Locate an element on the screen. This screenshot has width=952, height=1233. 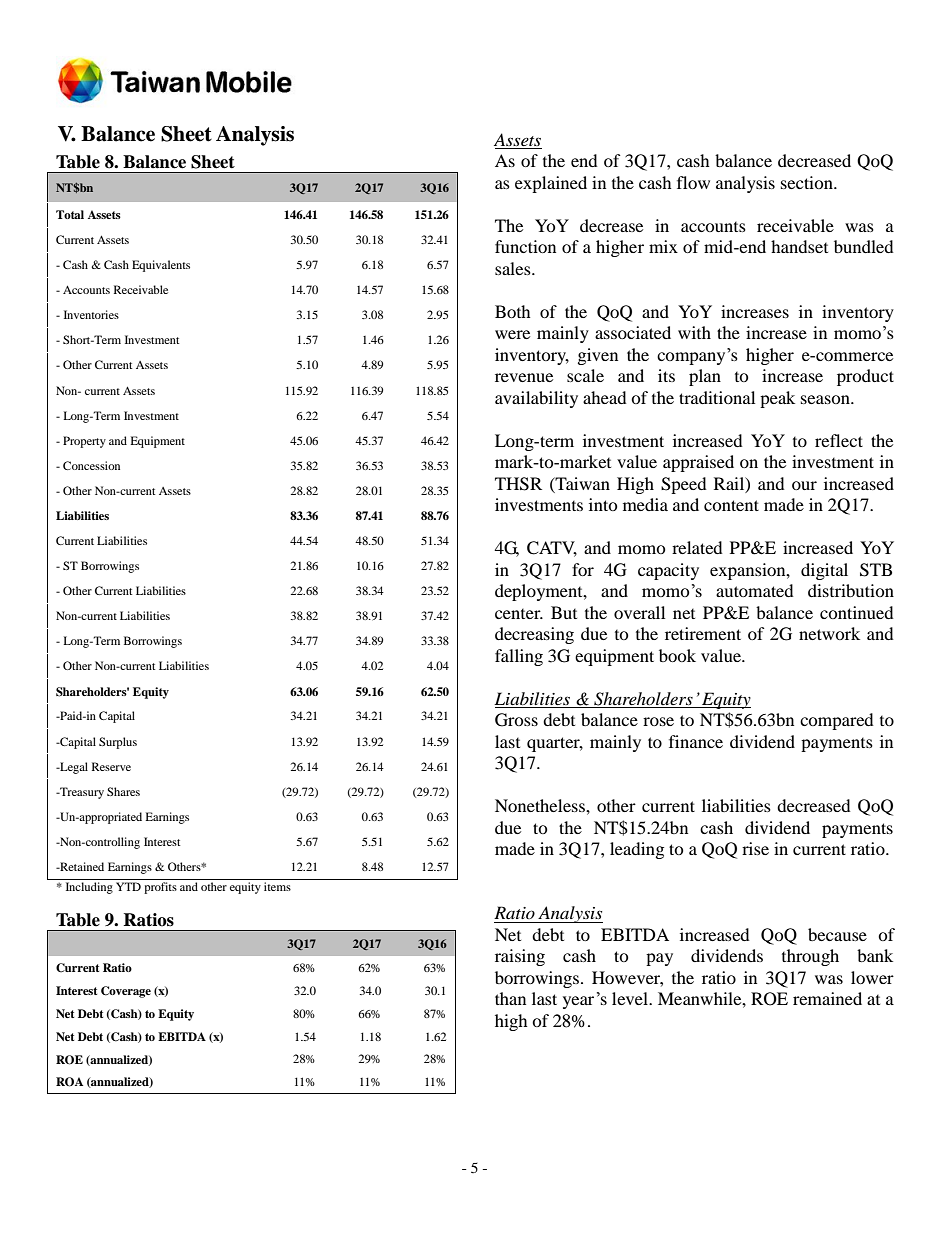
Surplus is located at coordinates (118, 743).
